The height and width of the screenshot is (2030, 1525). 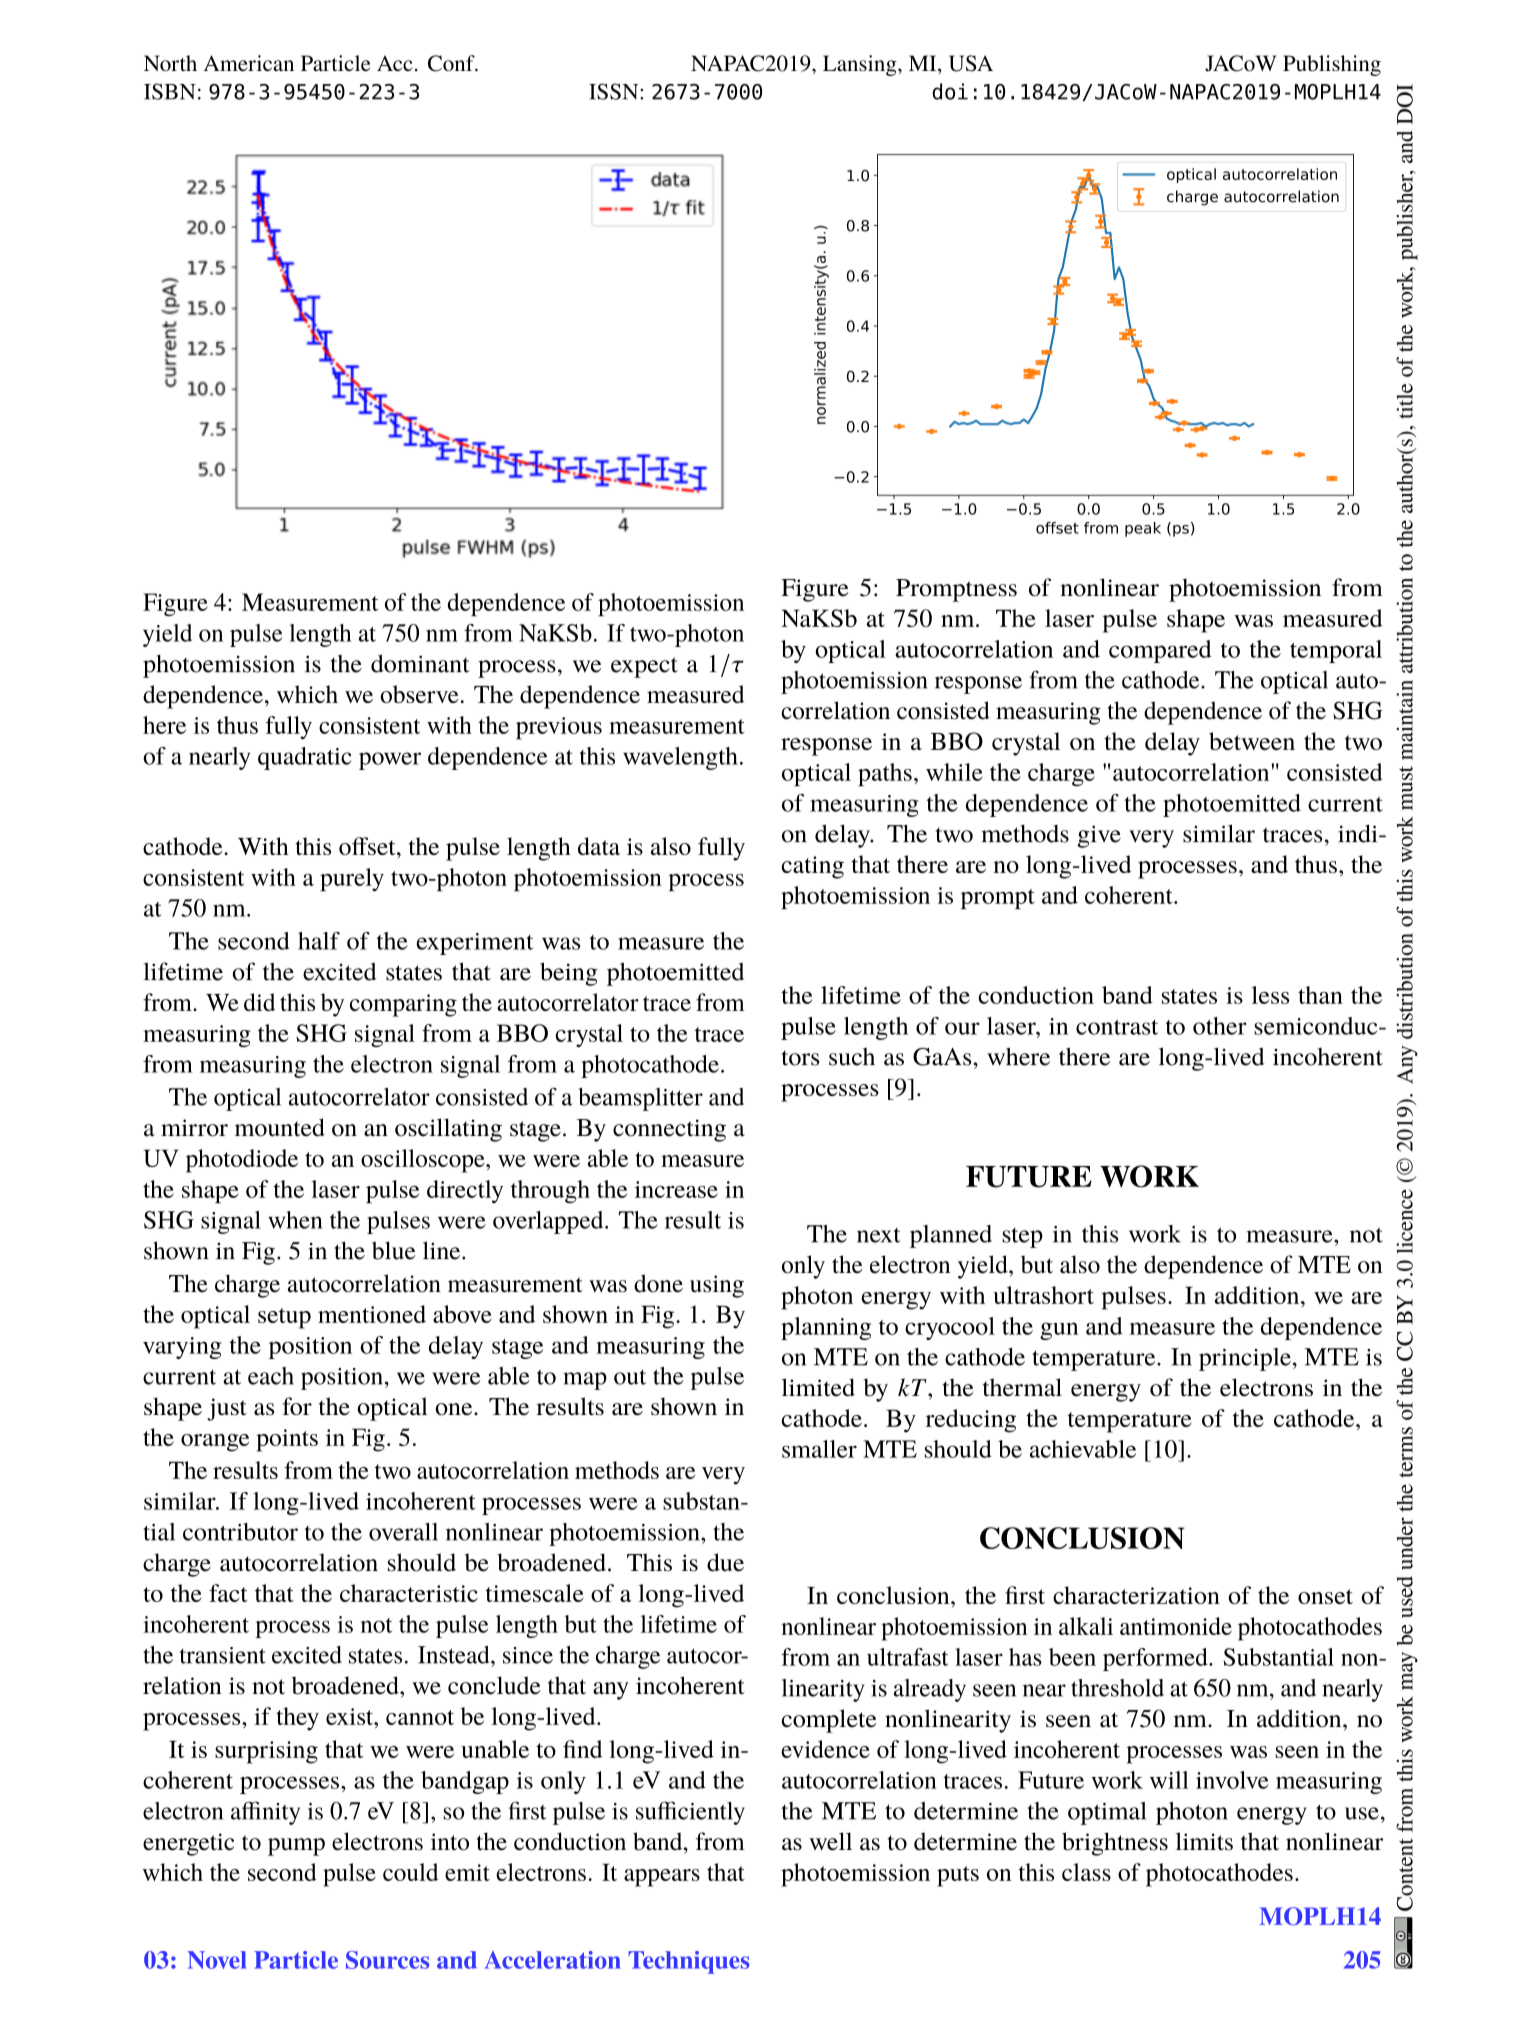 What do you see at coordinates (1204, 1841) in the screenshot?
I see `limits` at bounding box center [1204, 1841].
